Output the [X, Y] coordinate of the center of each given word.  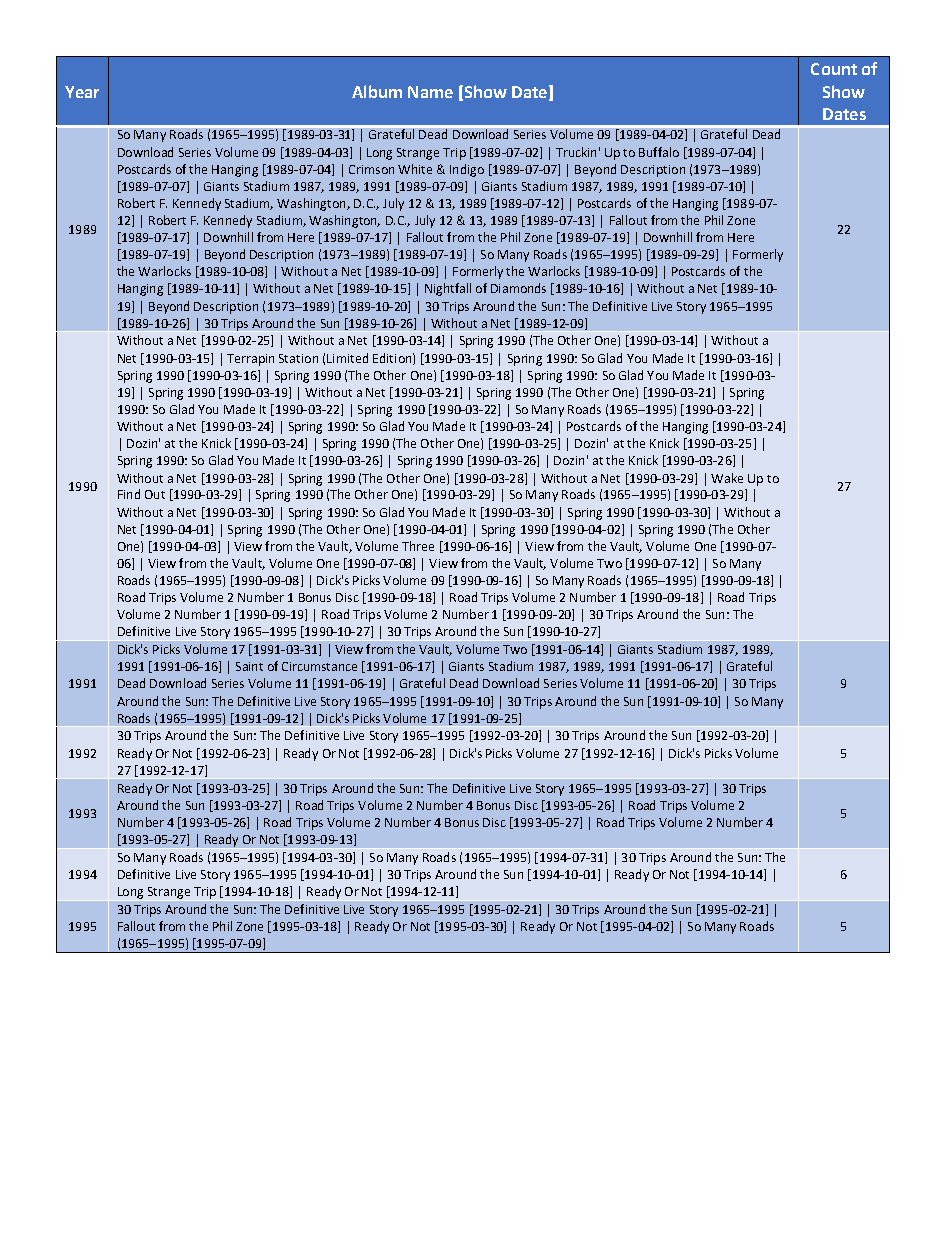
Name [430, 92]
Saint [249, 666]
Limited [347, 358]
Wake [727, 478]
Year [82, 92]
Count [834, 69]
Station [298, 358]
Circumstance [319, 666]
